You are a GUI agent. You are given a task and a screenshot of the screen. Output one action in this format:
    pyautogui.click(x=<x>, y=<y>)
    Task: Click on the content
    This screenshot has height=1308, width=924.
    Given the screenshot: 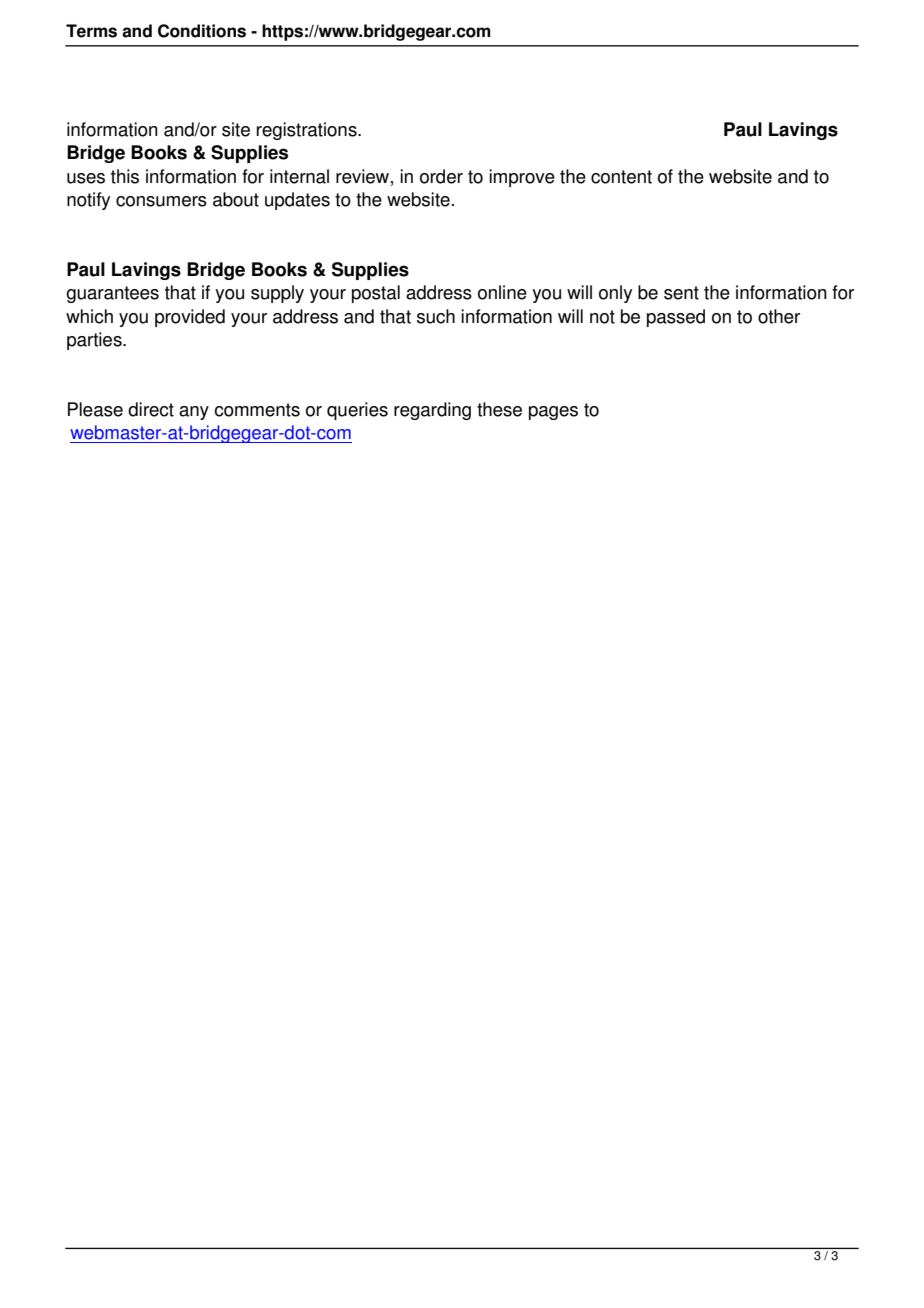 What is the action you would take?
    pyautogui.click(x=621, y=177)
